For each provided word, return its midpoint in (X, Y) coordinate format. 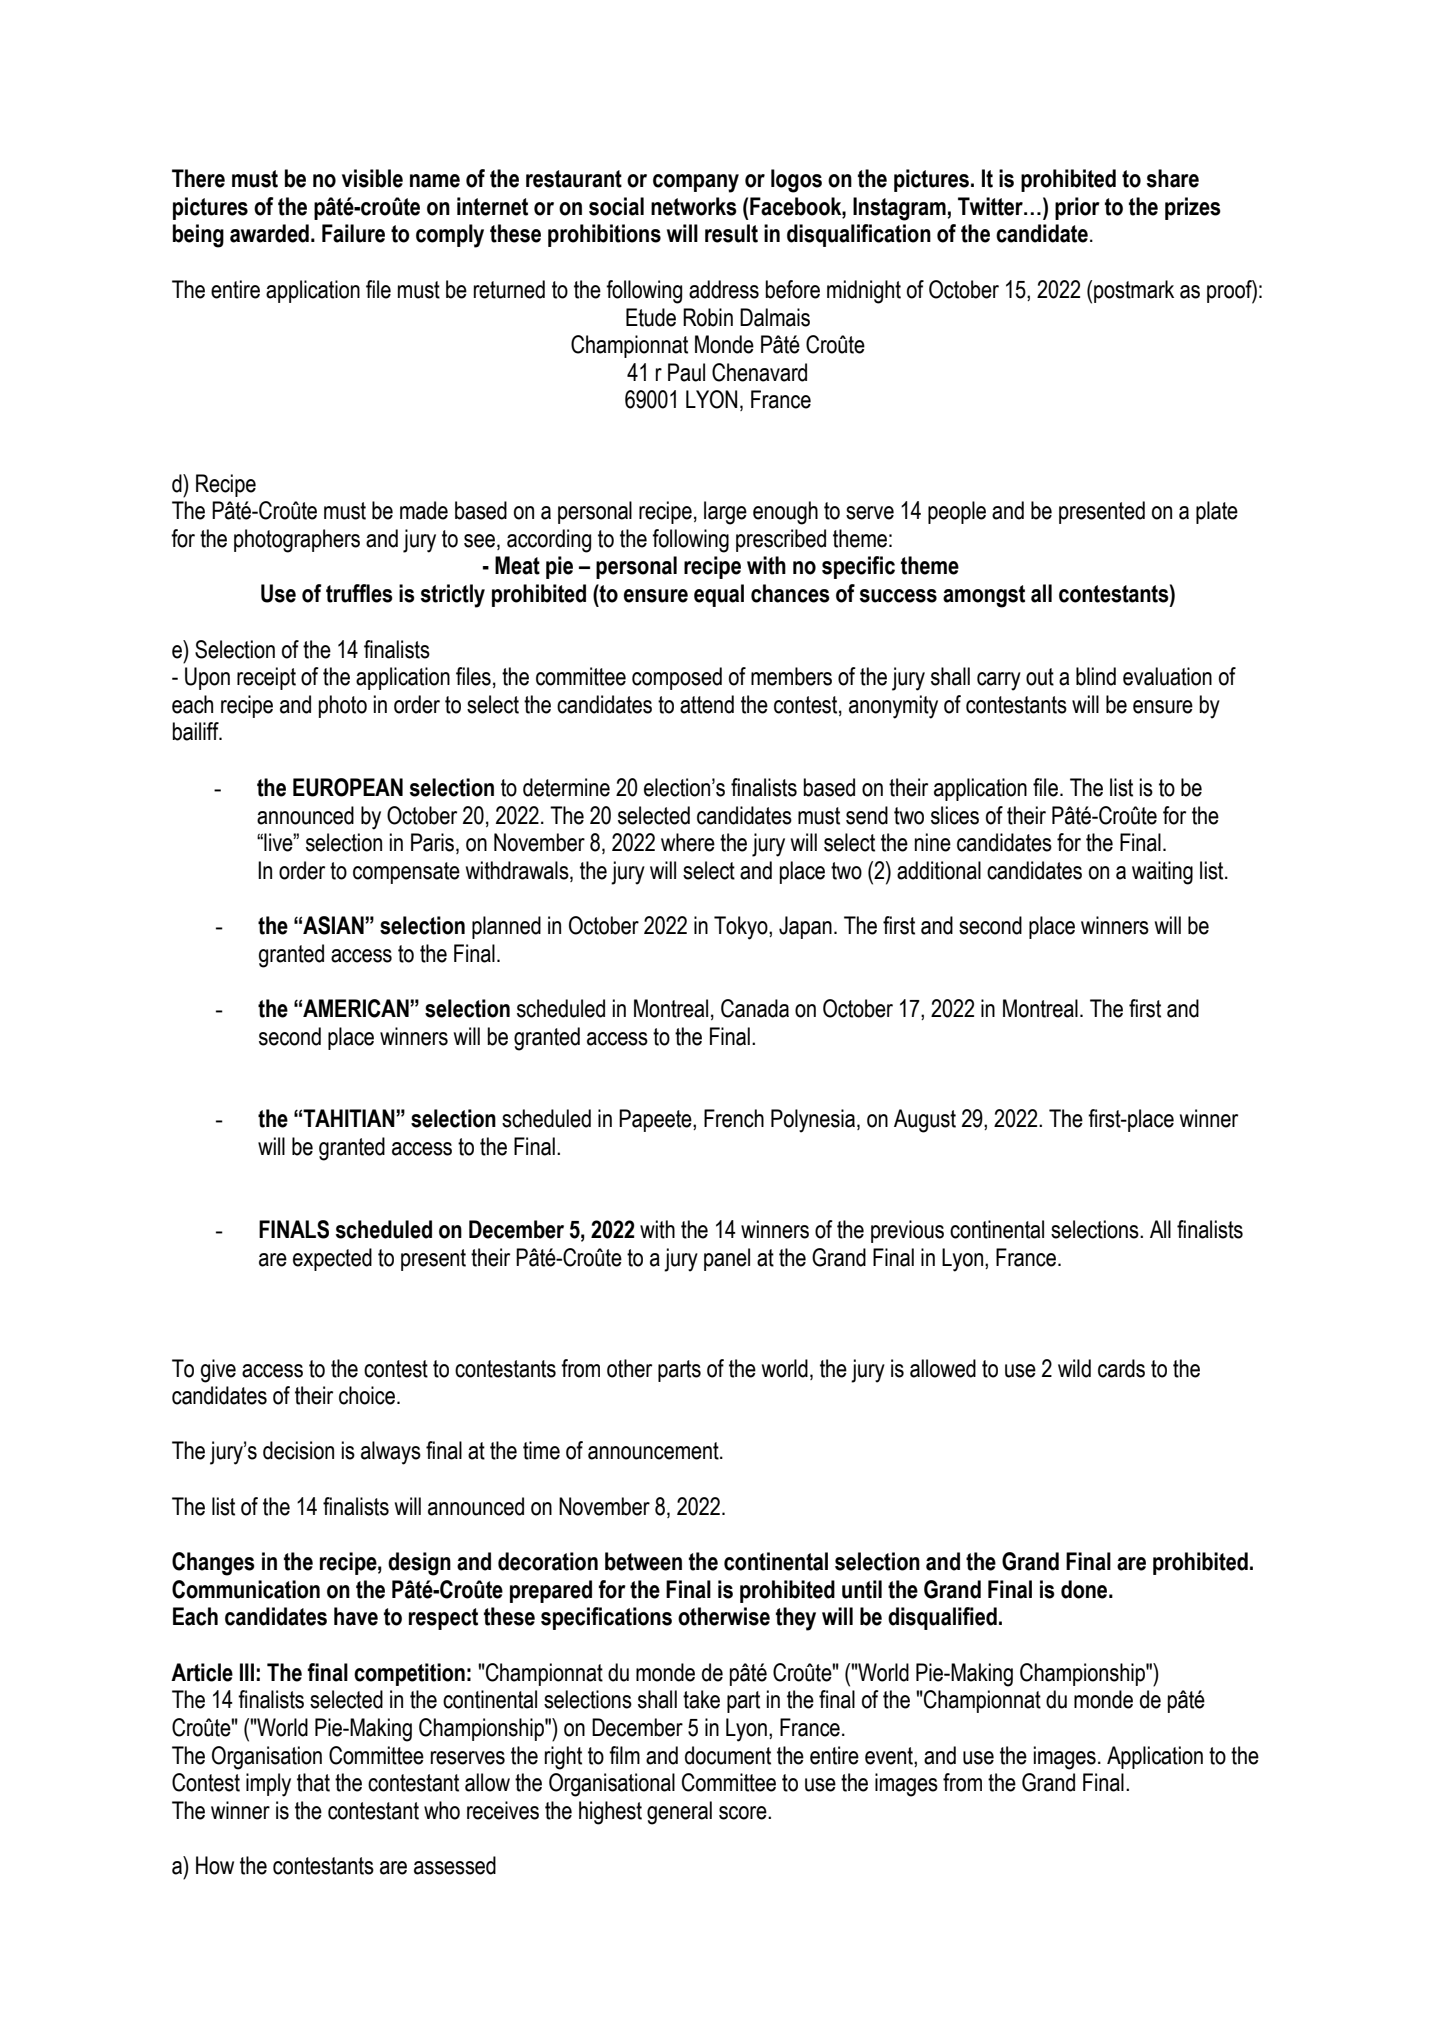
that (313, 1782)
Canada (755, 1008)
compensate (406, 873)
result (731, 233)
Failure (353, 233)
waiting (1162, 873)
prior (1077, 208)
